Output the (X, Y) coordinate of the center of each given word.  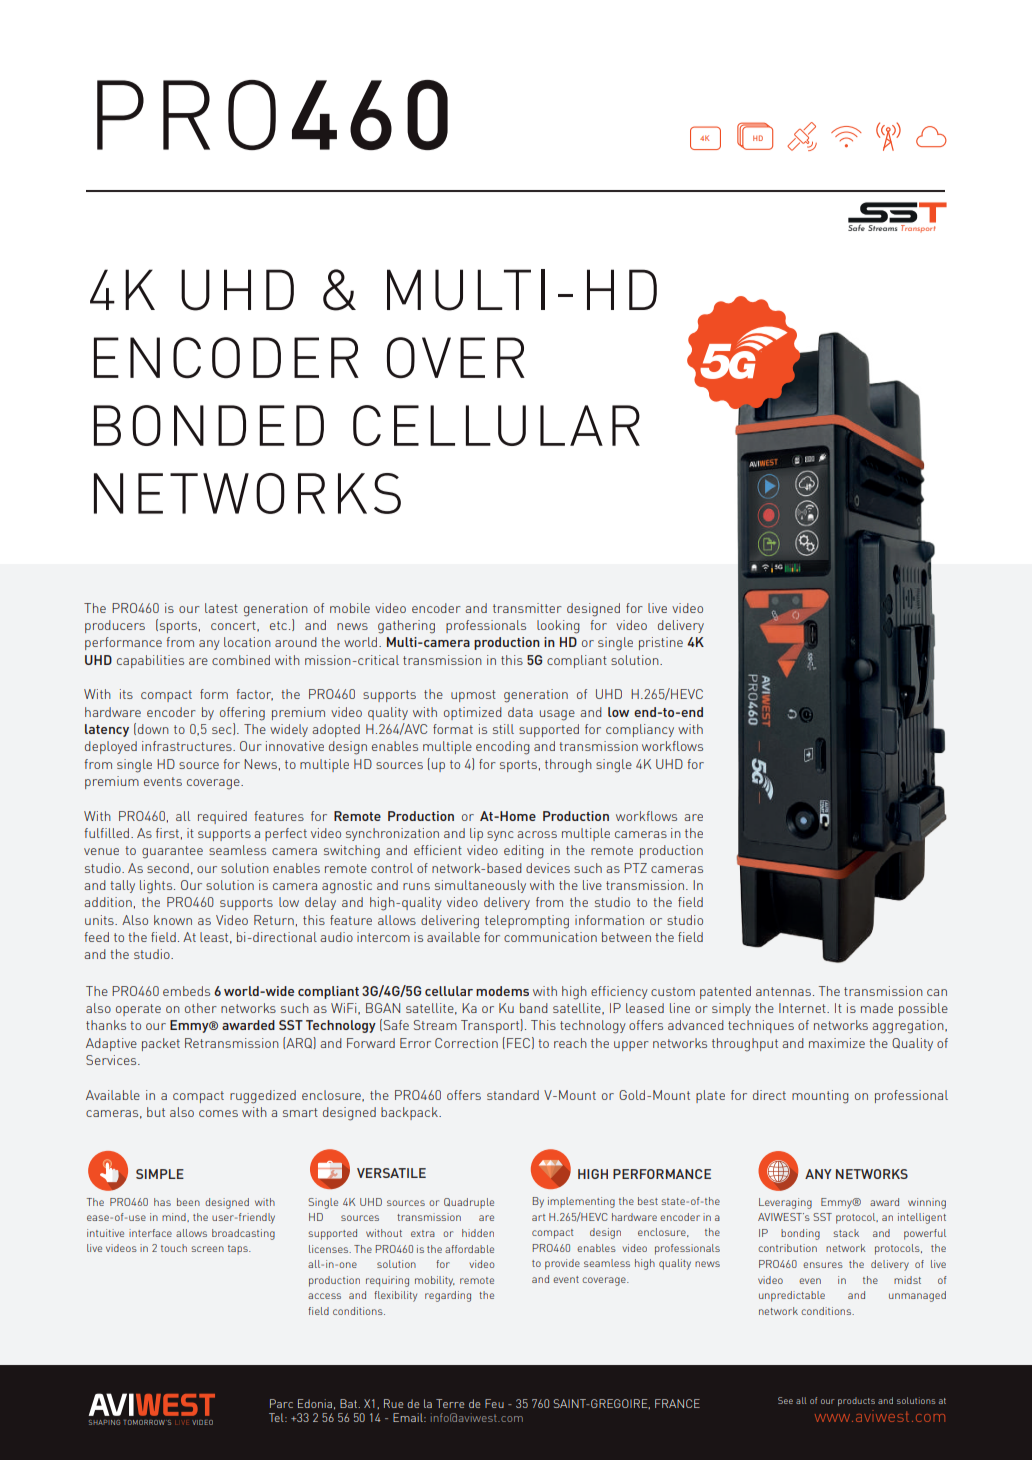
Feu (494, 1403)
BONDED (209, 425)
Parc (281, 1403)
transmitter (527, 608)
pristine (661, 643)
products (856, 1401)
